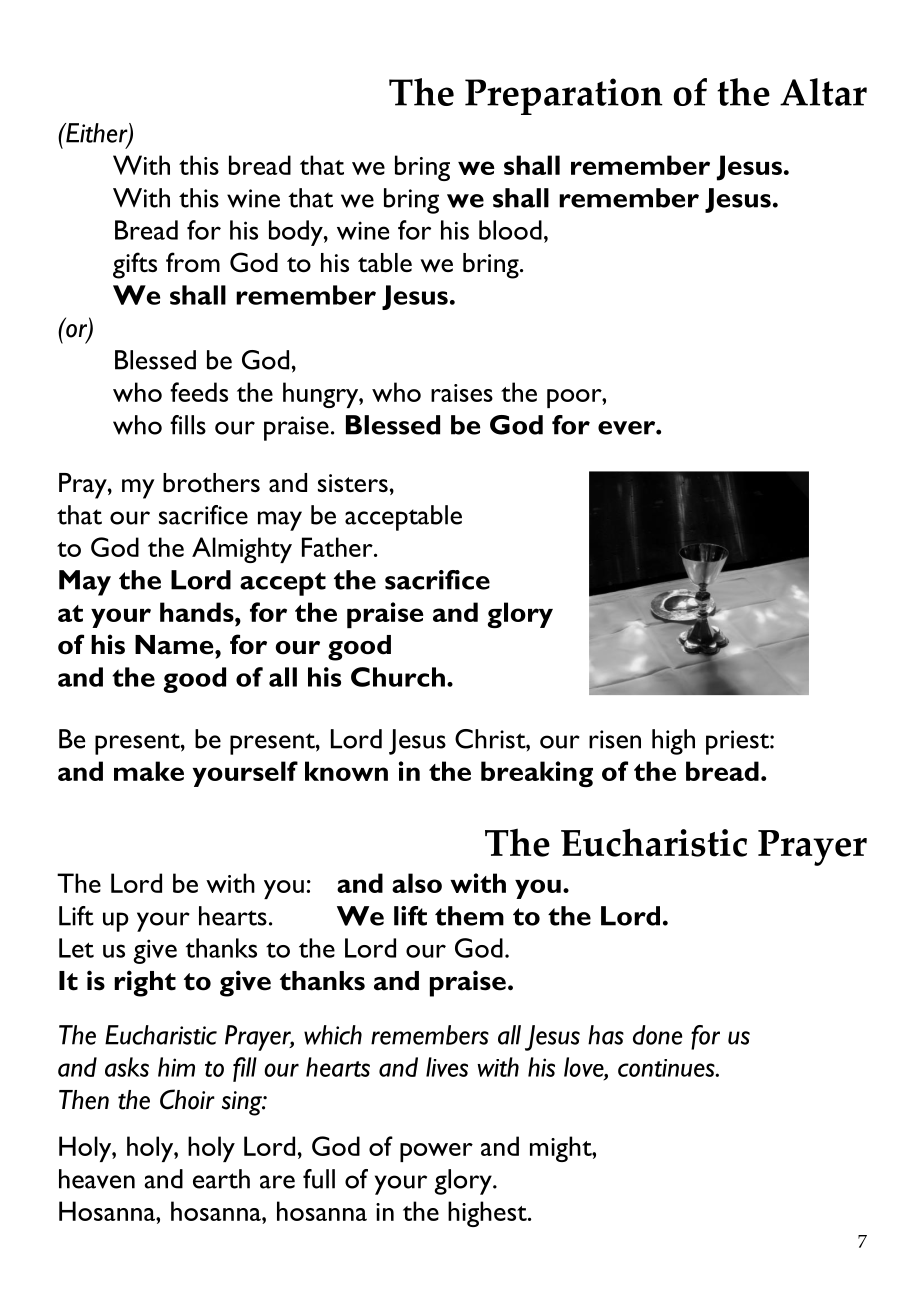 The width and height of the image is (924, 1308). Describe the element at coordinates (193, 262) in the image. I see `from` at that location.
